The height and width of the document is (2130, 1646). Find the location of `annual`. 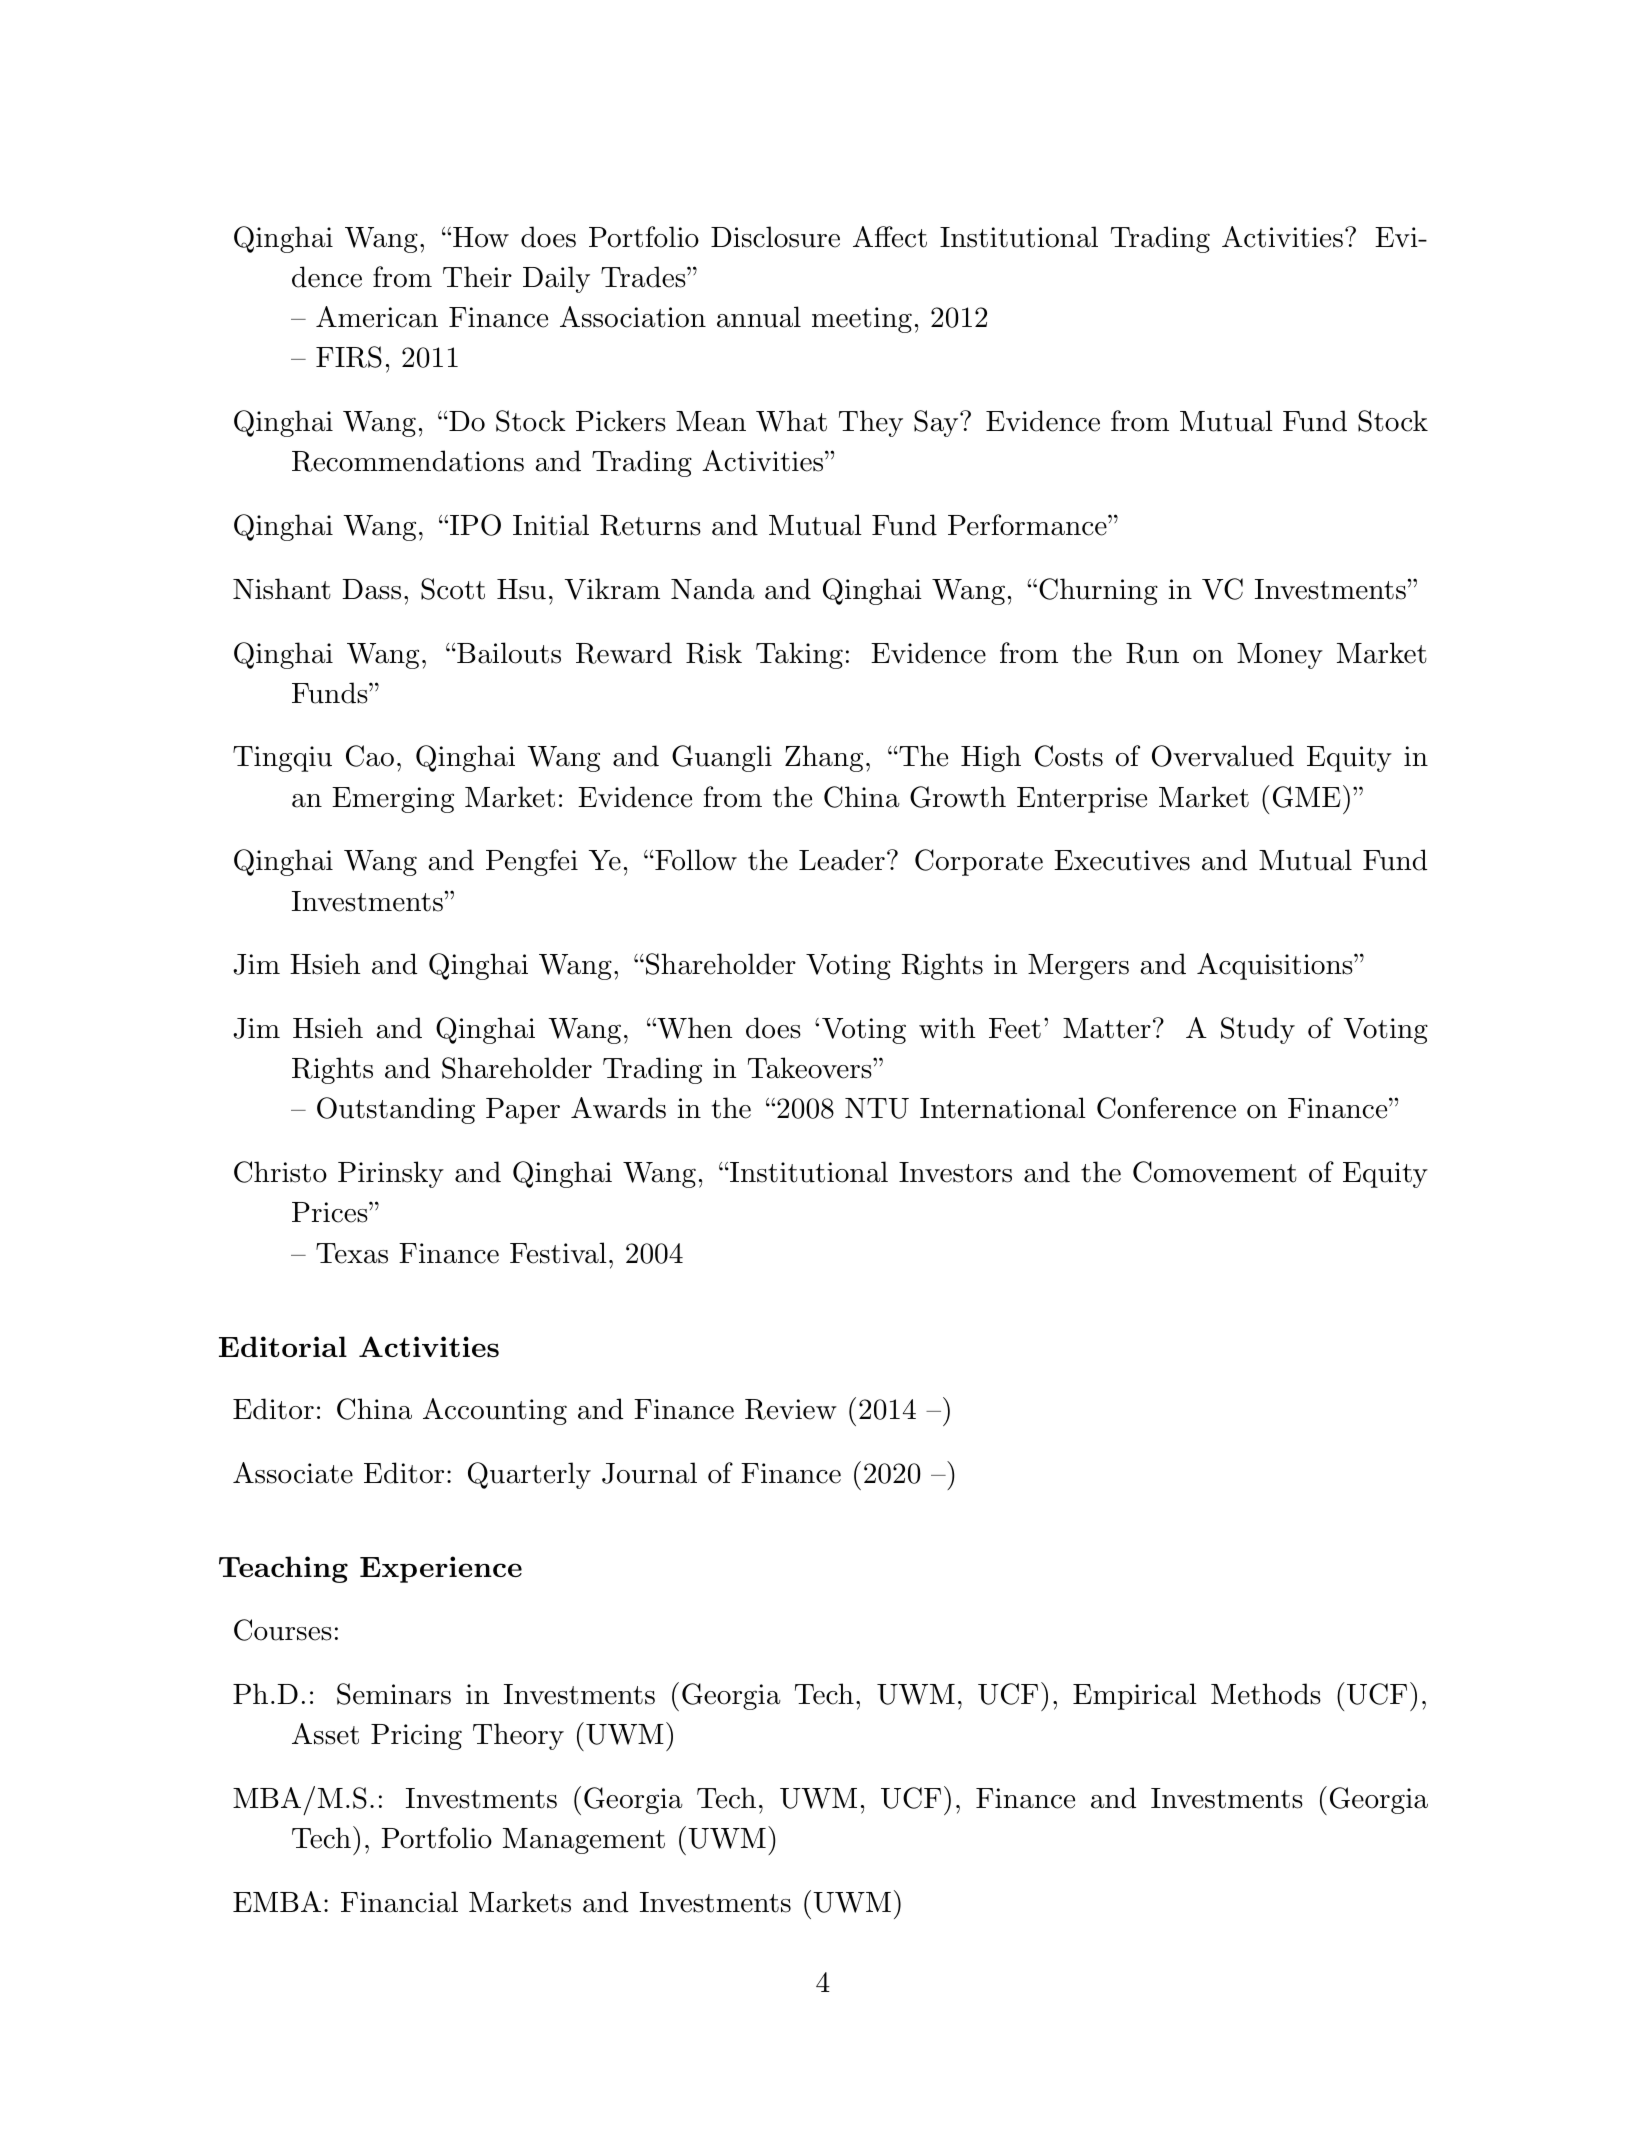

annual is located at coordinates (759, 317).
